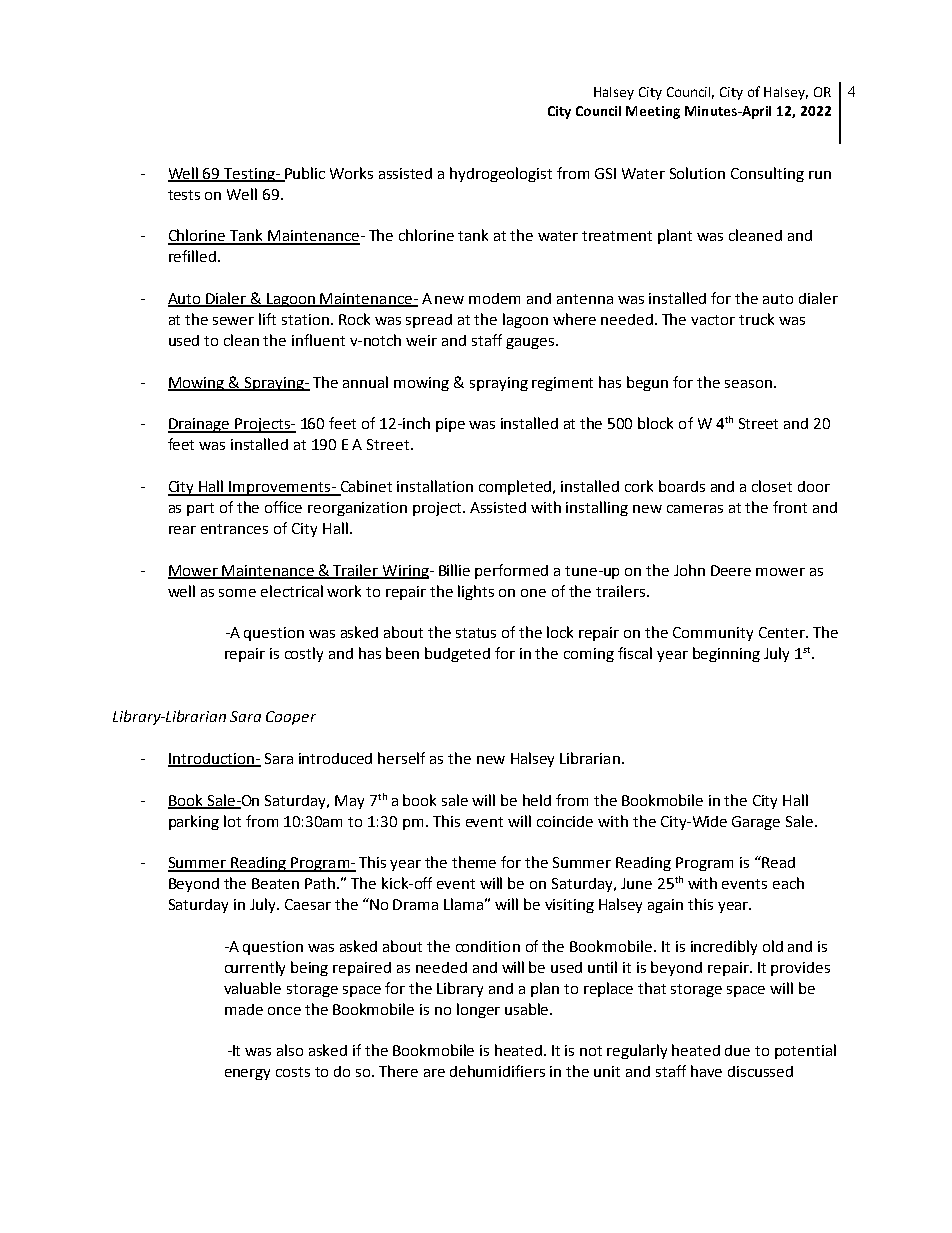 The image size is (952, 1233). Describe the element at coordinates (605, 173) in the screenshot. I see `GSI` at that location.
